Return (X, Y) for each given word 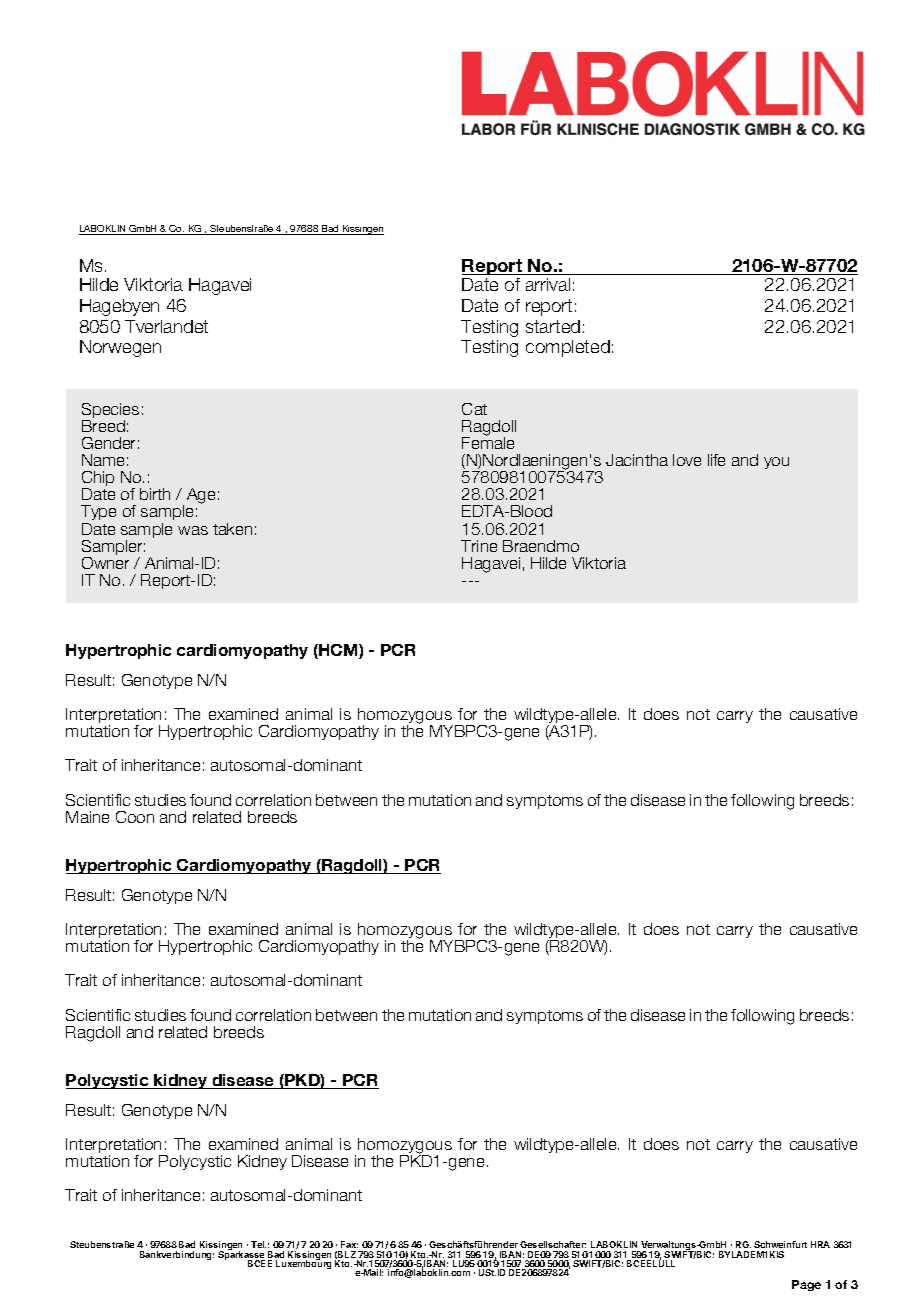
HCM (338, 651)
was (193, 530)
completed (568, 348)
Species (110, 412)
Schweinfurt (780, 1246)
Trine (479, 546)
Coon (135, 817)
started (553, 326)
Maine (87, 817)
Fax (349, 1246)
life (716, 460)
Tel (258, 1244)
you (776, 463)
